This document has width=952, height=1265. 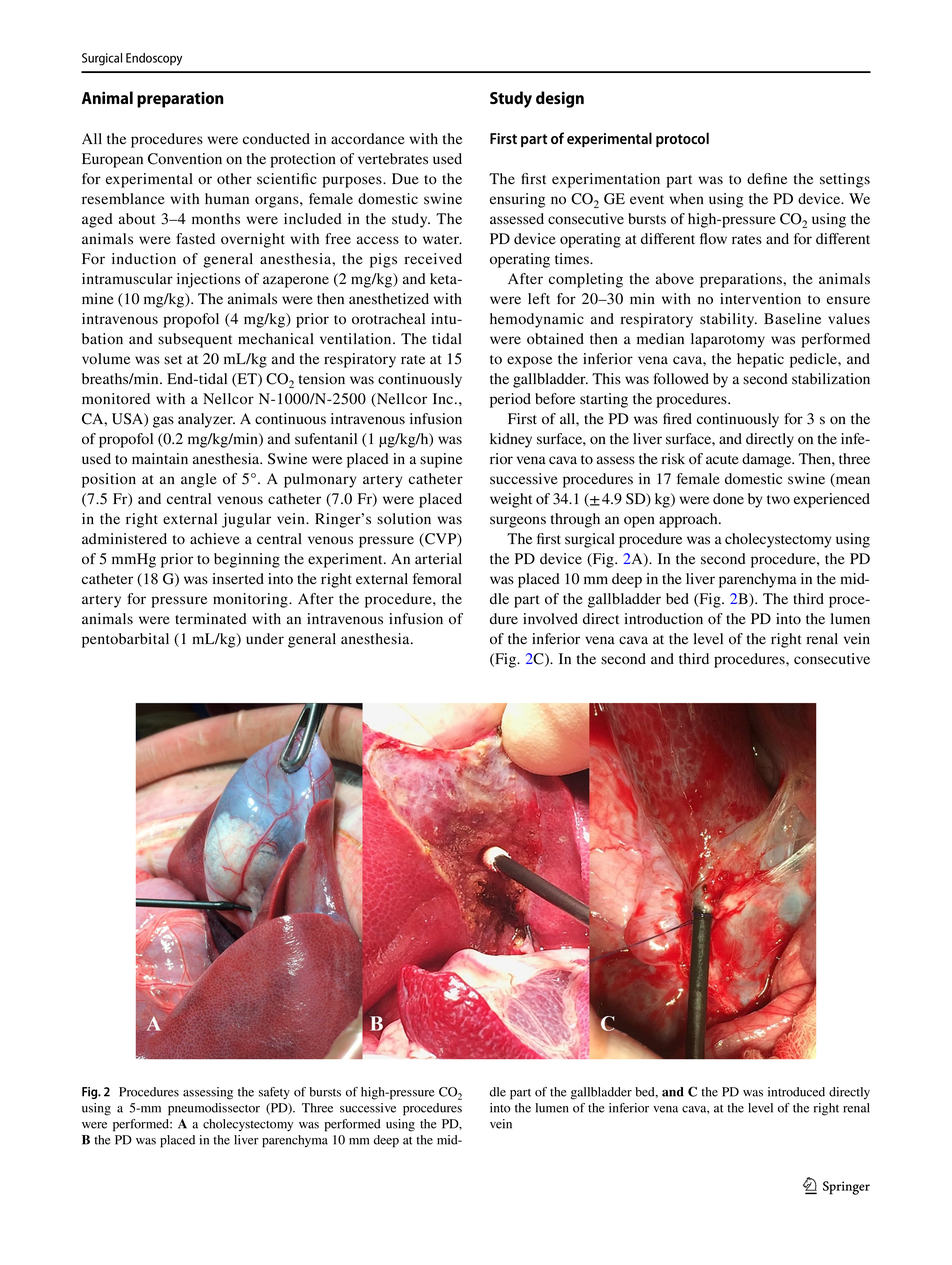 What do you see at coordinates (206, 420) in the document?
I see `analyzer` at bounding box center [206, 420].
